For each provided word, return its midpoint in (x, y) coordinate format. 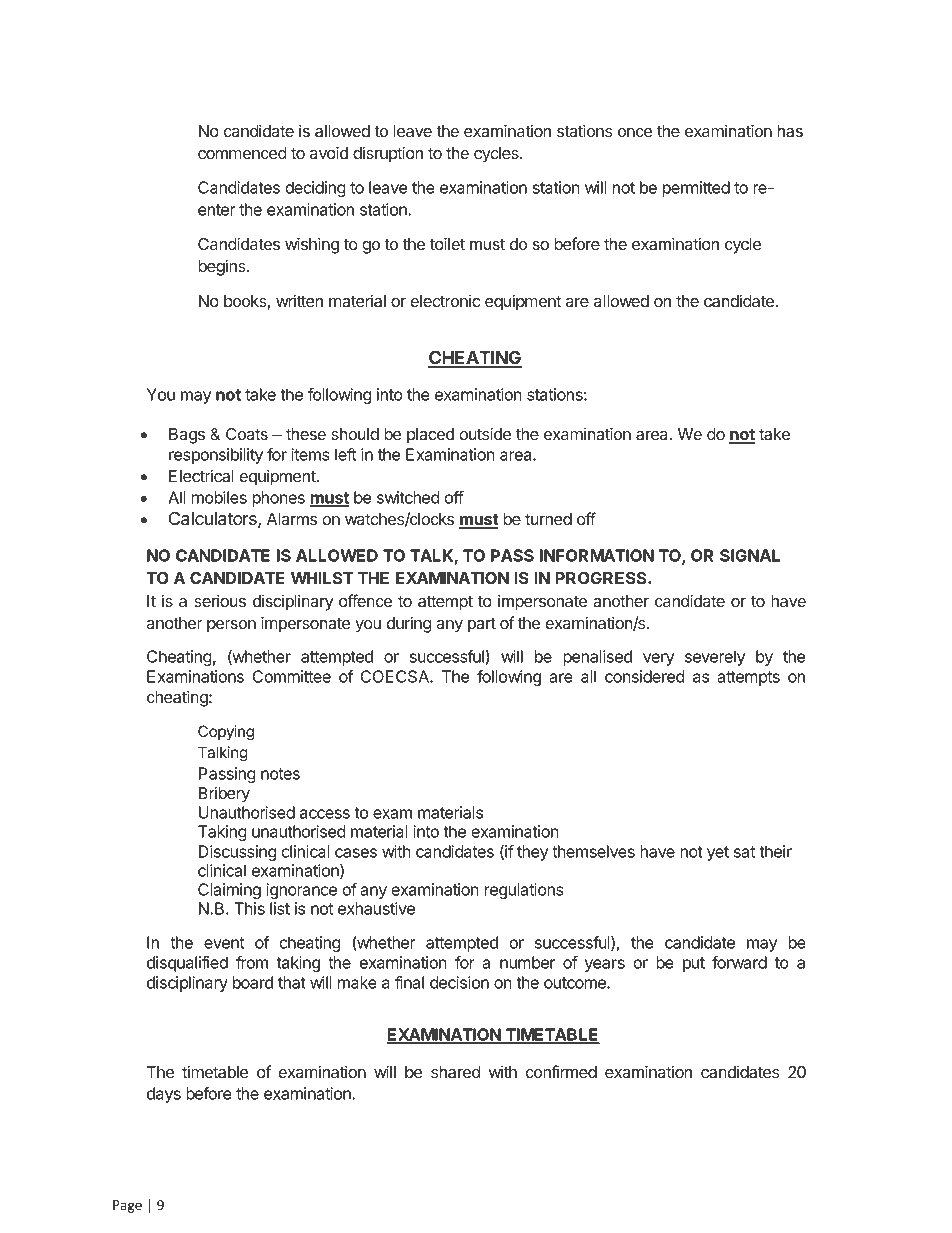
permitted (696, 189)
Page (127, 1206)
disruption (388, 154)
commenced (242, 153)
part (482, 625)
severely (715, 658)
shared (455, 1072)
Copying (226, 733)
